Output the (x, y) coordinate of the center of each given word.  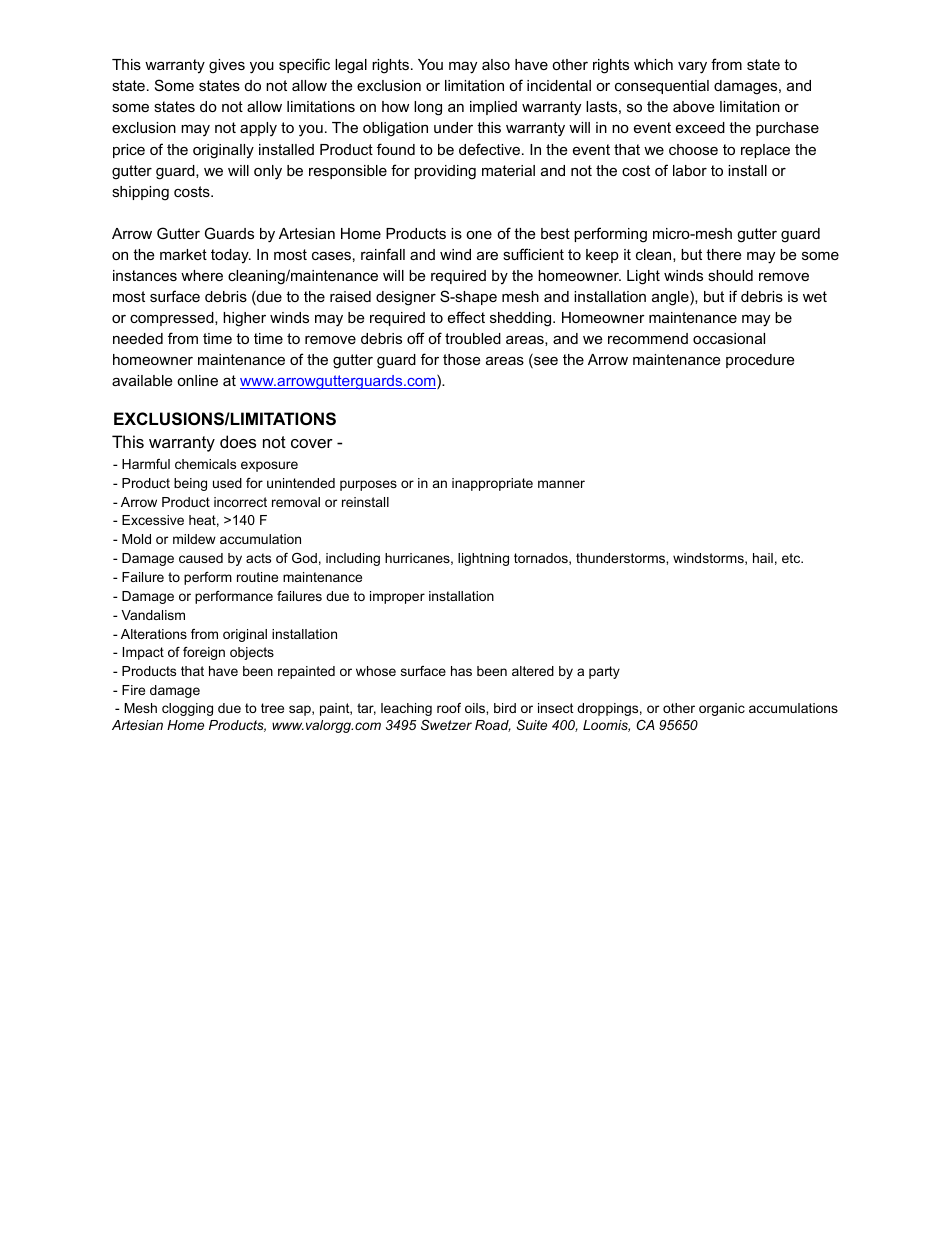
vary (692, 67)
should (730, 275)
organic (722, 709)
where (202, 275)
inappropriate (492, 484)
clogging (187, 709)
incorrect (240, 502)
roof (449, 708)
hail (763, 558)
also (496, 64)
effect (466, 317)
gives (227, 66)
